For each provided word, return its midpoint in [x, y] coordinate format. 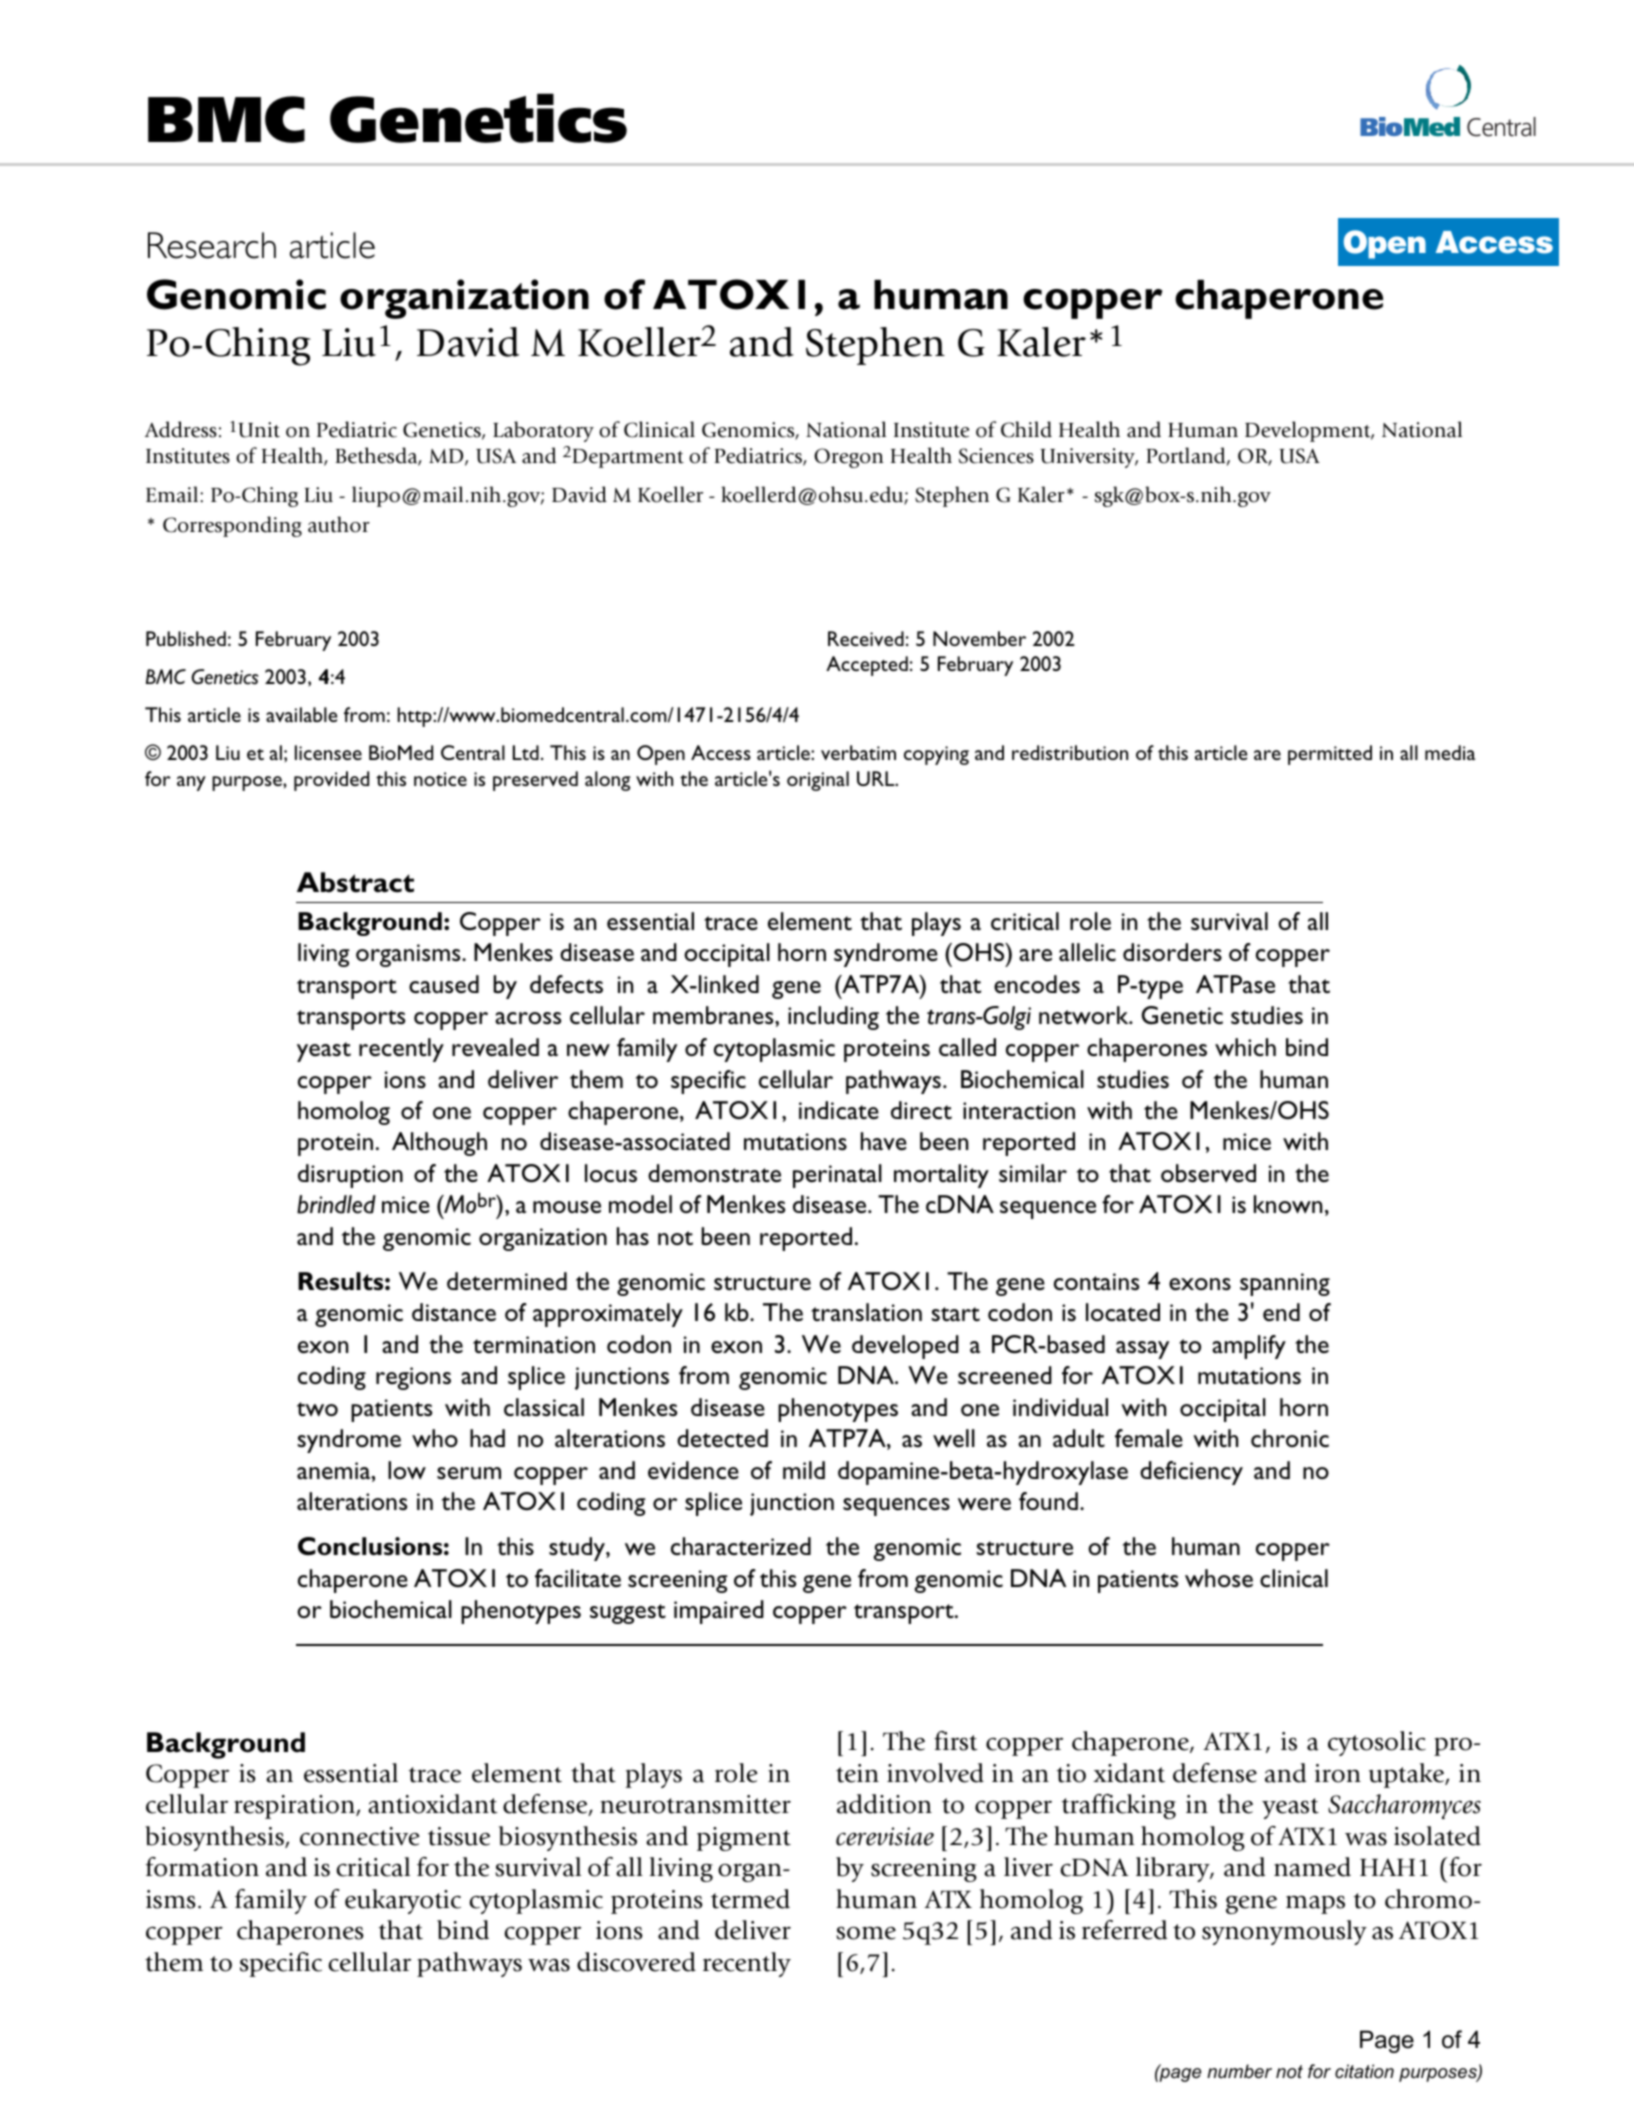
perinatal [837, 1176]
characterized [741, 1546]
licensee [328, 752]
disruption [350, 1176]
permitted [1330, 755]
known [1288, 1204]
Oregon [849, 458]
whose [1219, 1578]
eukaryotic [403, 1901]
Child [1026, 429]
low [407, 1470]
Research [212, 245]
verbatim [858, 752]
